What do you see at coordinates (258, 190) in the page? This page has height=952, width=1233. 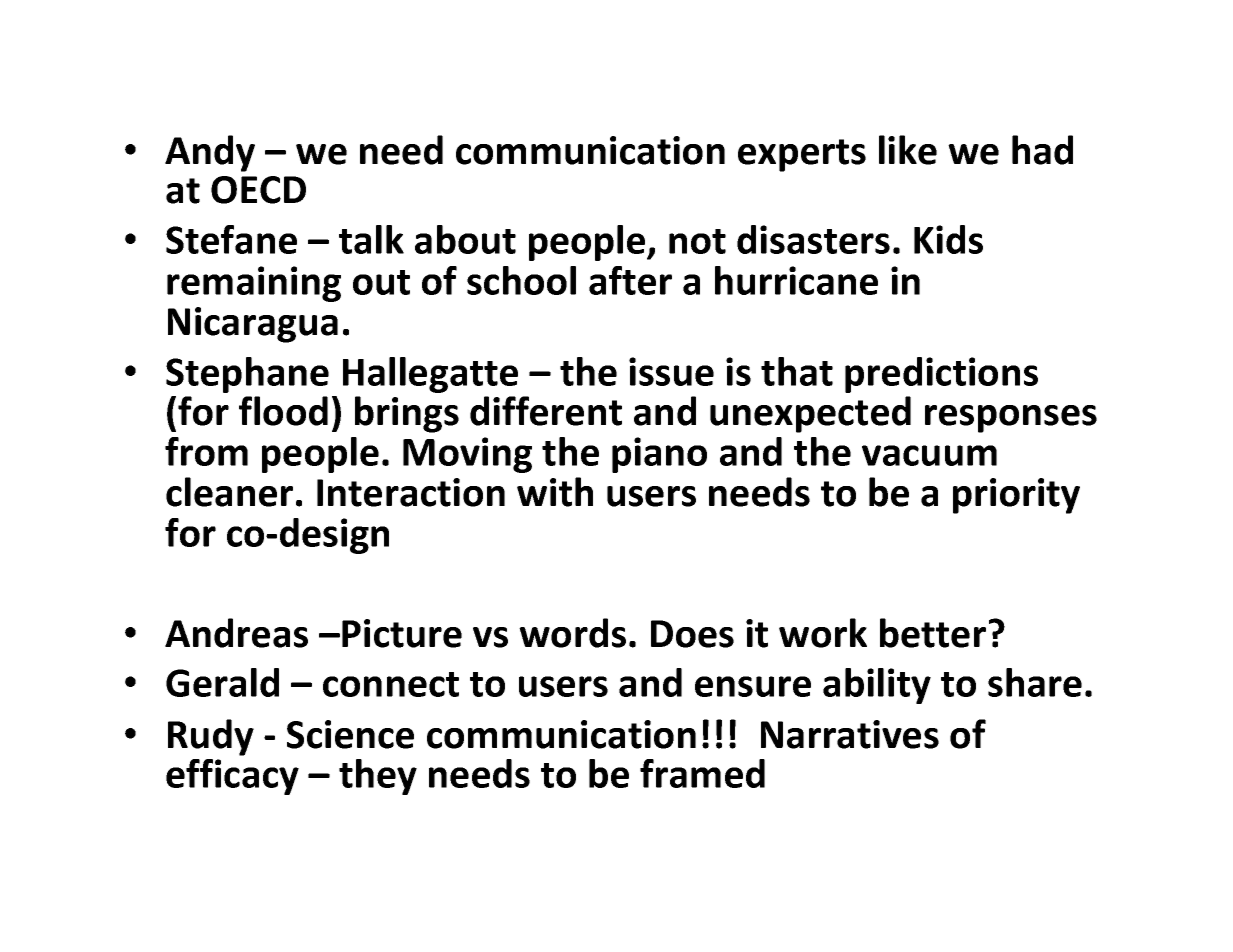 I see `OECD` at bounding box center [258, 190].
